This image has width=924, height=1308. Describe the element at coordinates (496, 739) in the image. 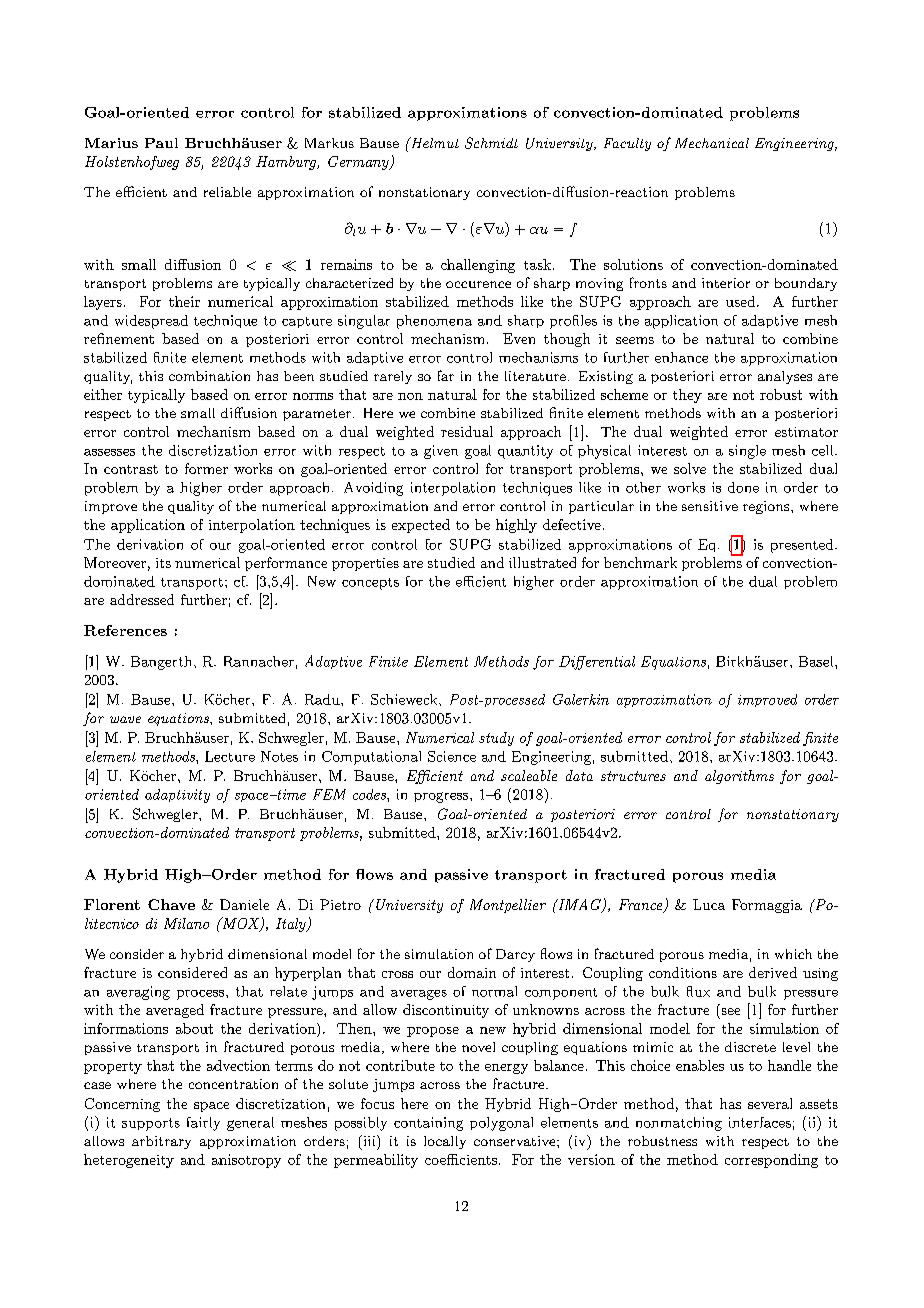

I see `study` at that location.
